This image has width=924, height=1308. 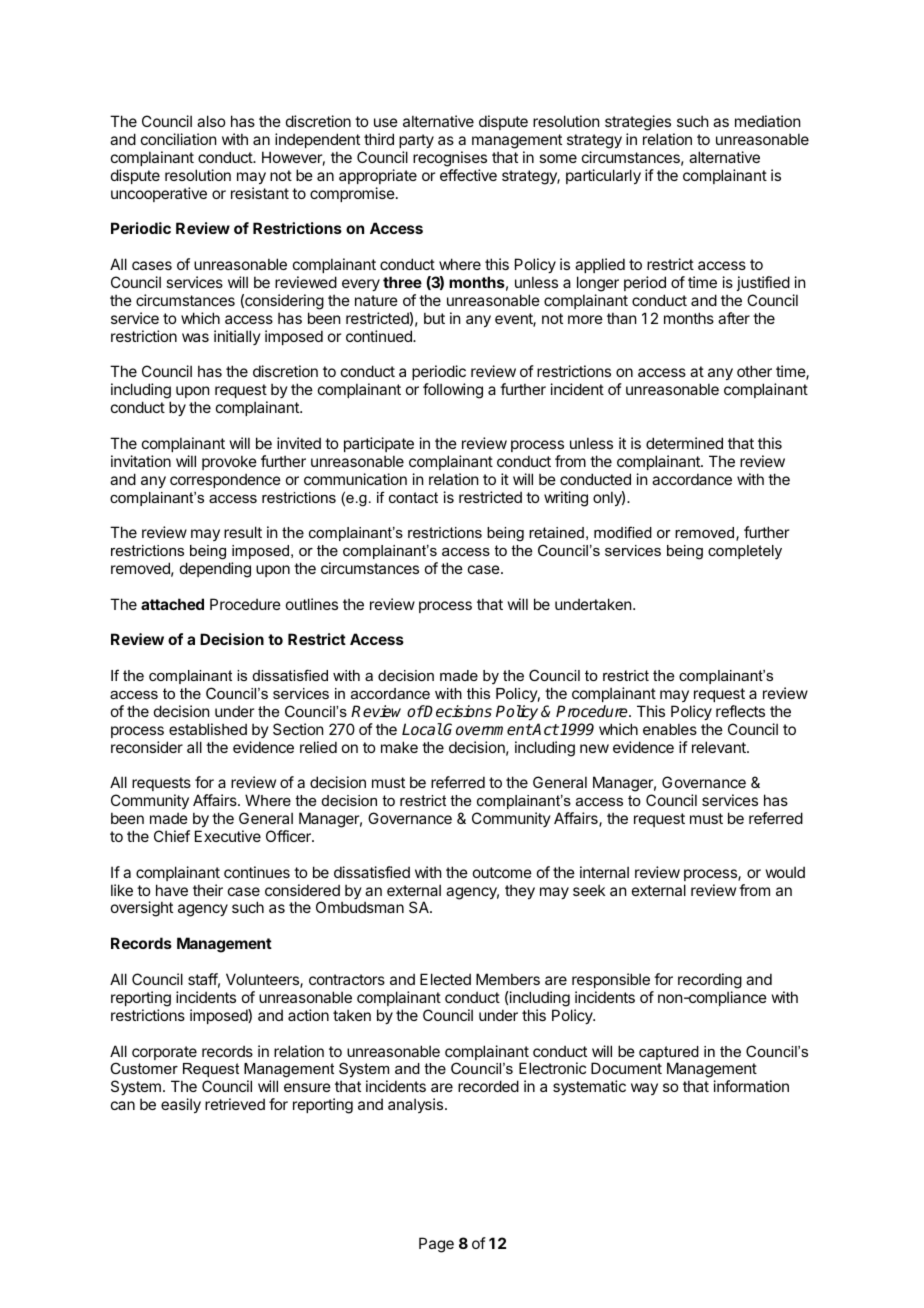 I want to click on easily, so click(x=181, y=1105).
